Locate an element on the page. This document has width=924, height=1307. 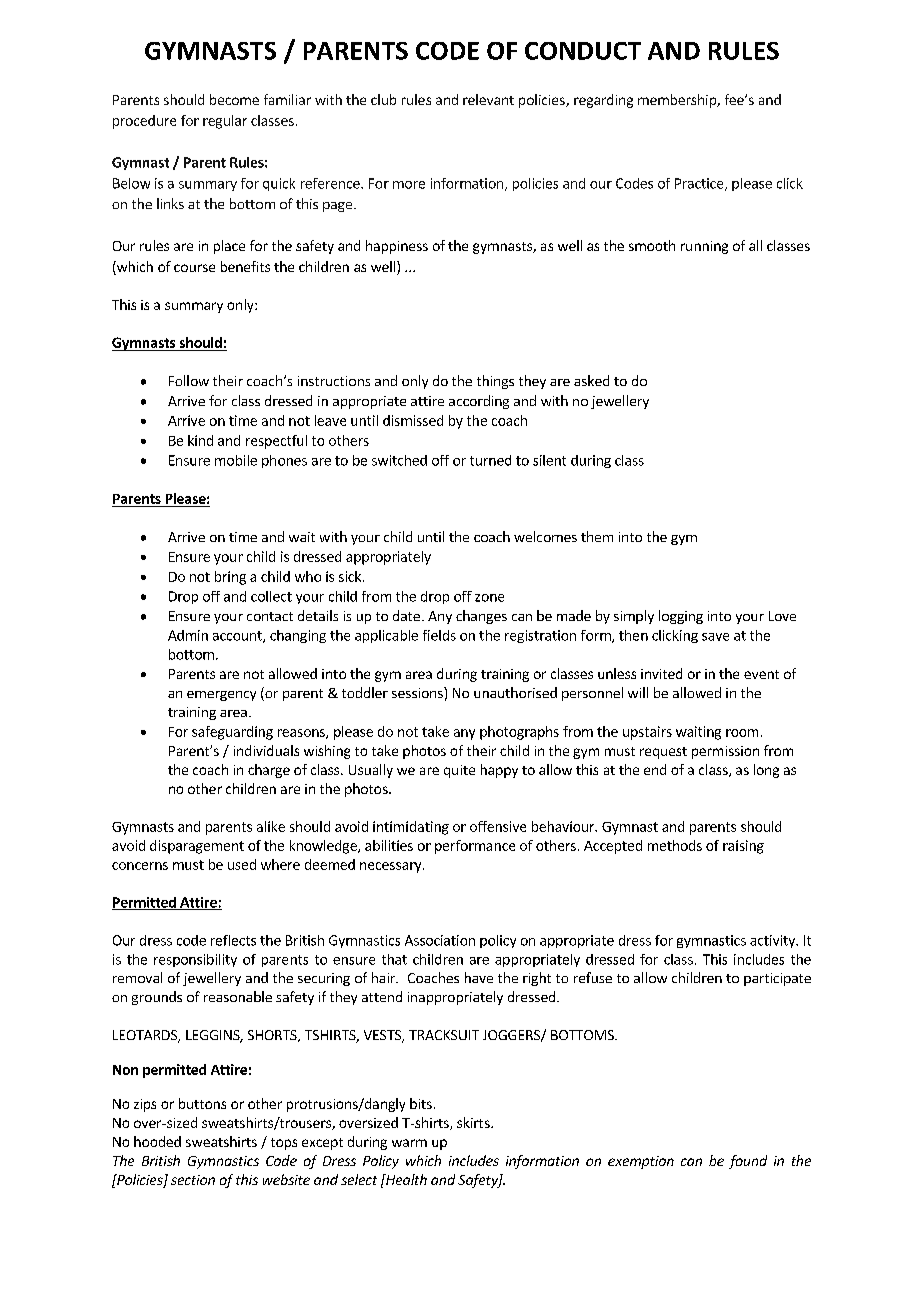
disparagement is located at coordinates (197, 847).
